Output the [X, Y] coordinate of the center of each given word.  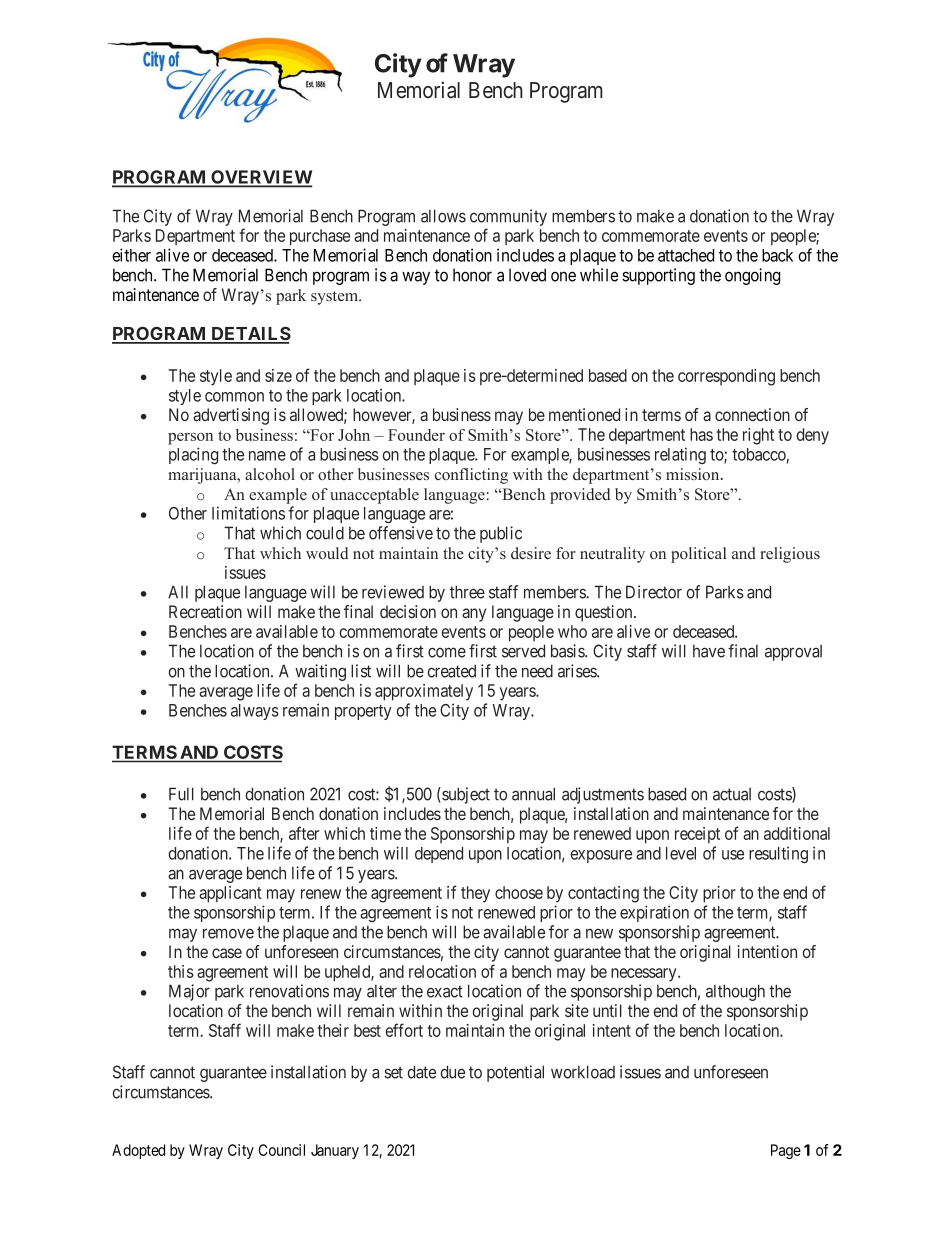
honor [472, 275]
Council [282, 1150]
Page [786, 1151]
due [453, 1072]
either [131, 255]
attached [686, 255]
